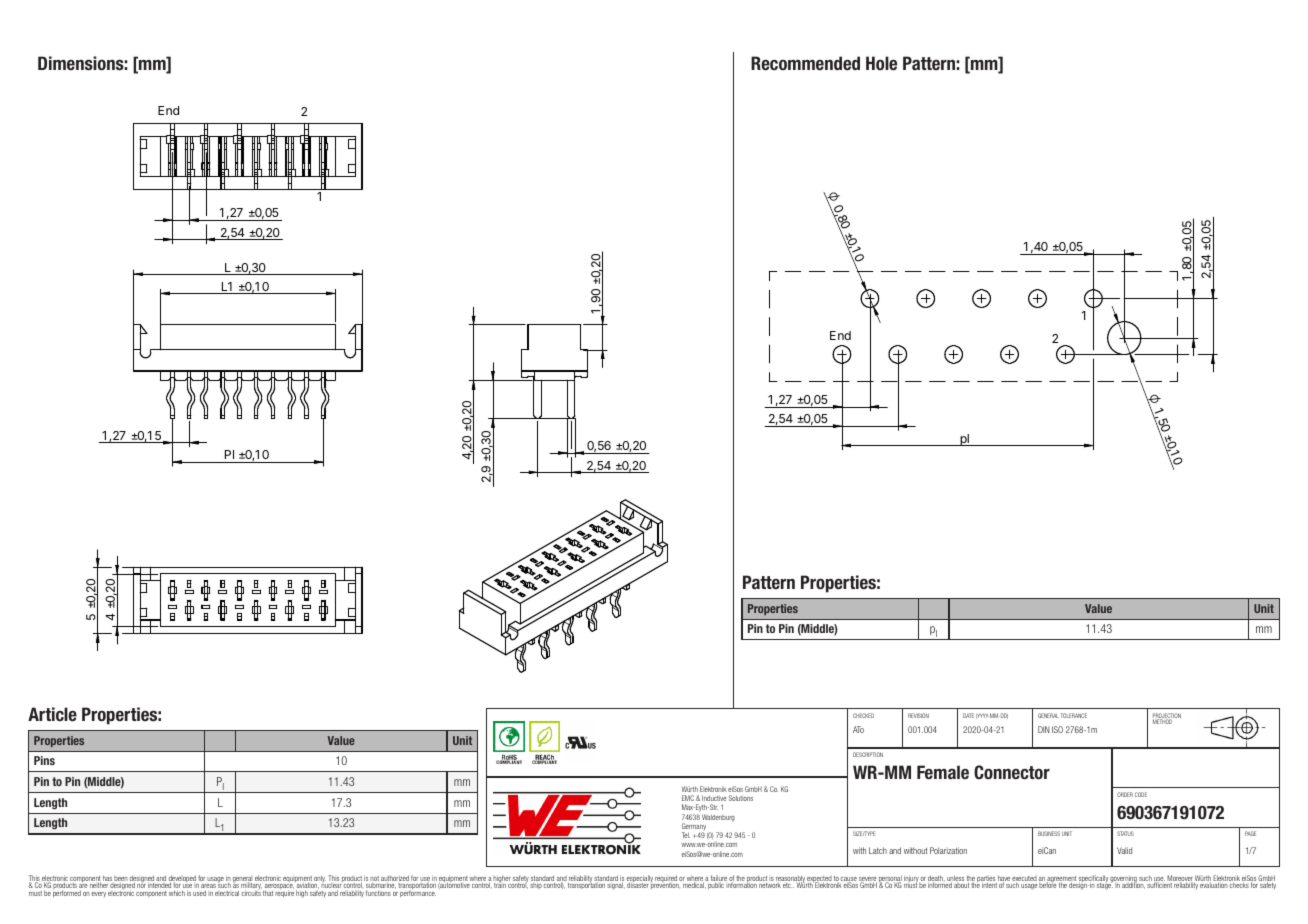  What do you see at coordinates (52, 714) in the document?
I see `Article` at bounding box center [52, 714].
